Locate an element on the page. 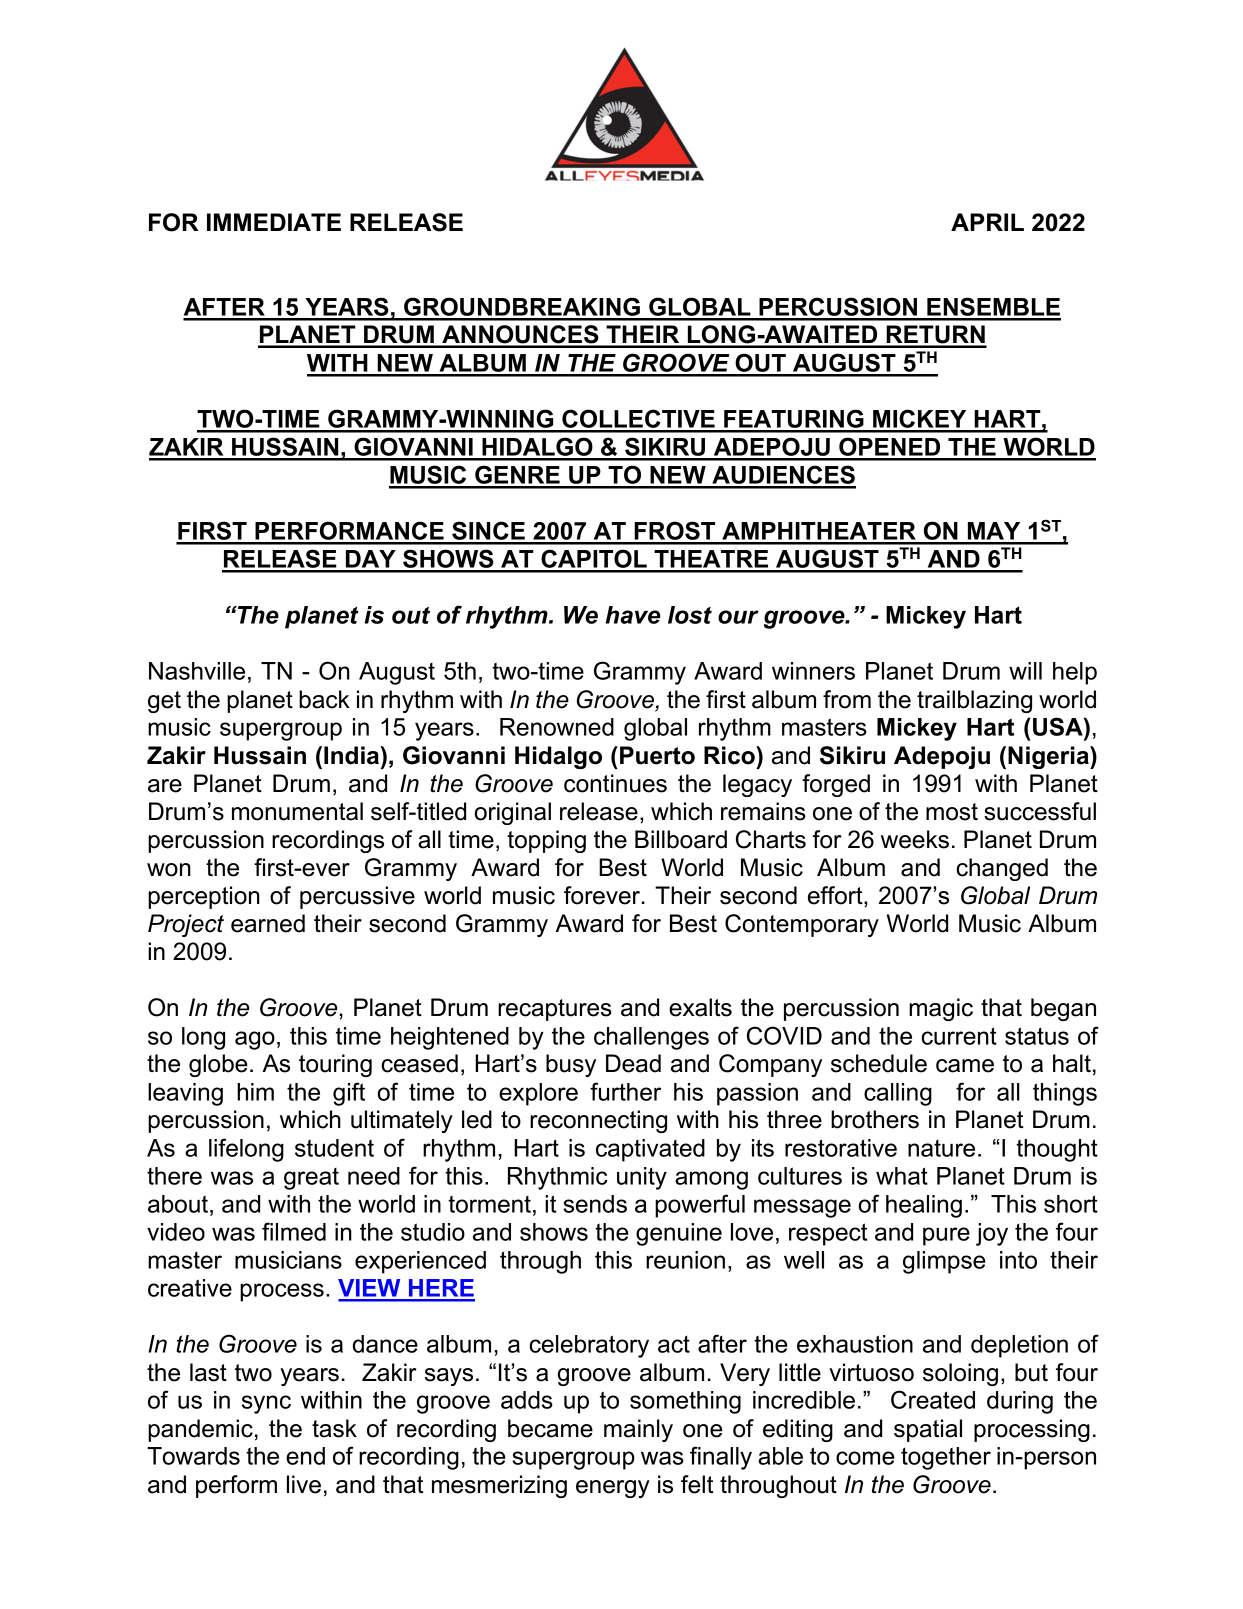 The image size is (1243, 1609). live is located at coordinates (304, 1484).
